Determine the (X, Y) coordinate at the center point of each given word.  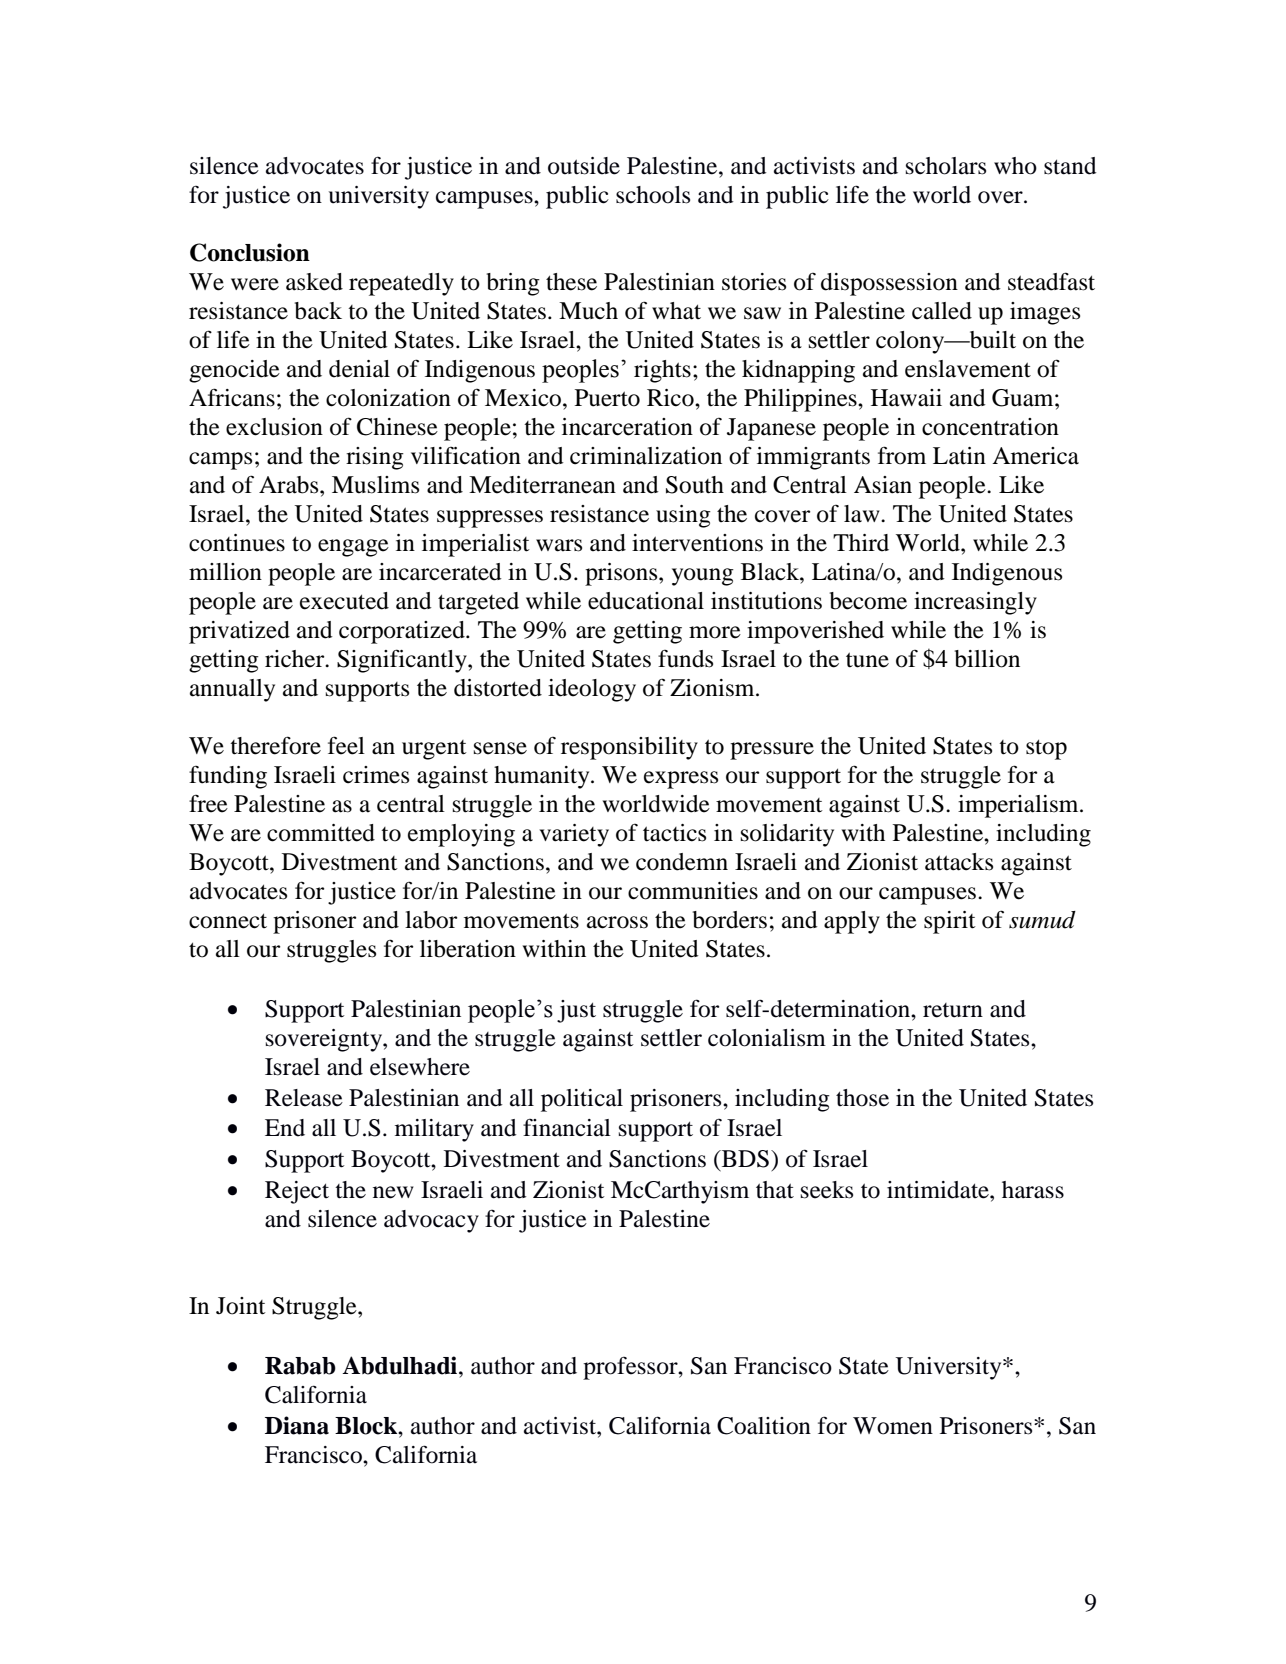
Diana (297, 1425)
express (681, 780)
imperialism (1019, 806)
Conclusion (250, 252)
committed (321, 833)
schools (653, 195)
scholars (946, 166)
